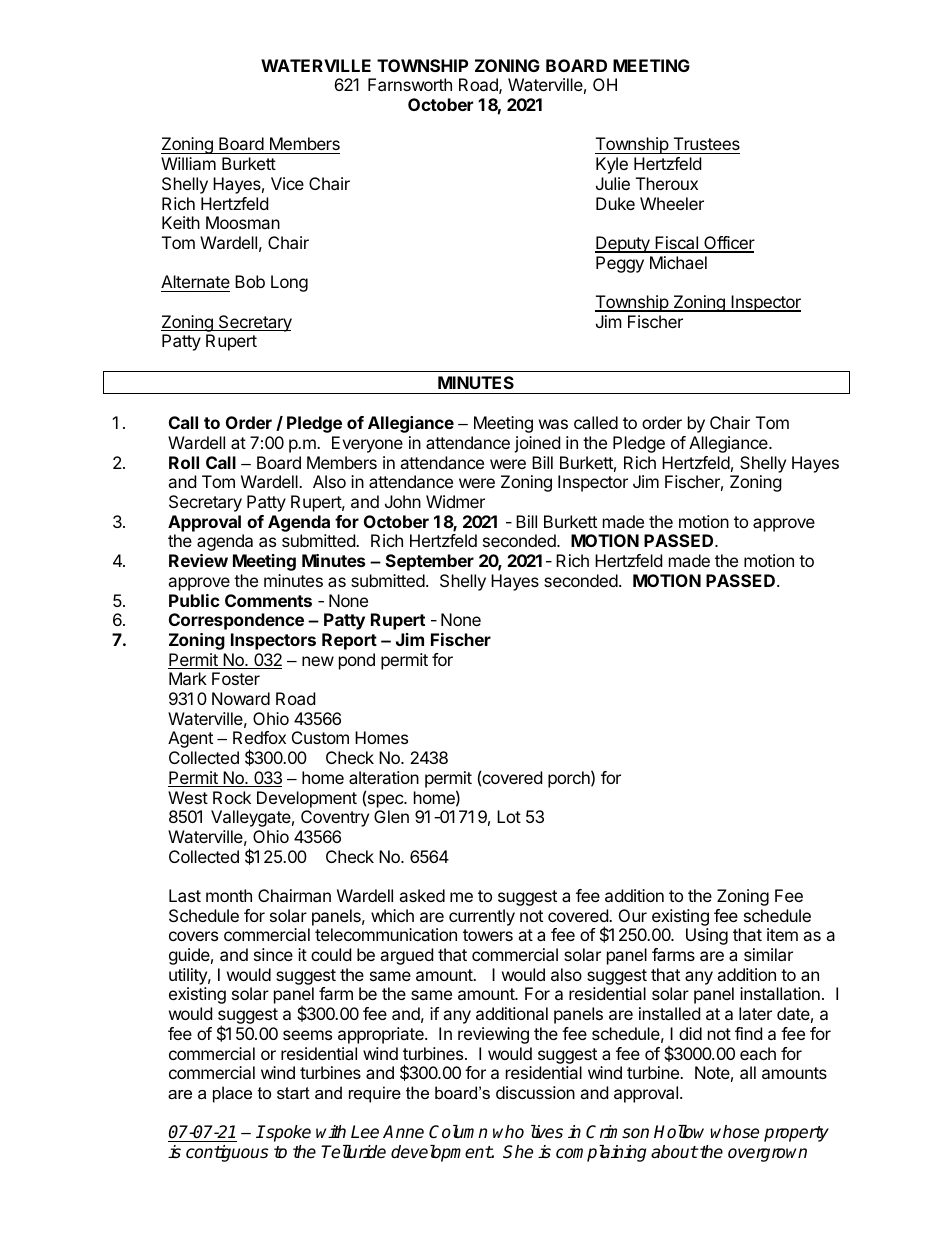  What do you see at coordinates (430, 562) in the screenshot?
I see `September` at bounding box center [430, 562].
